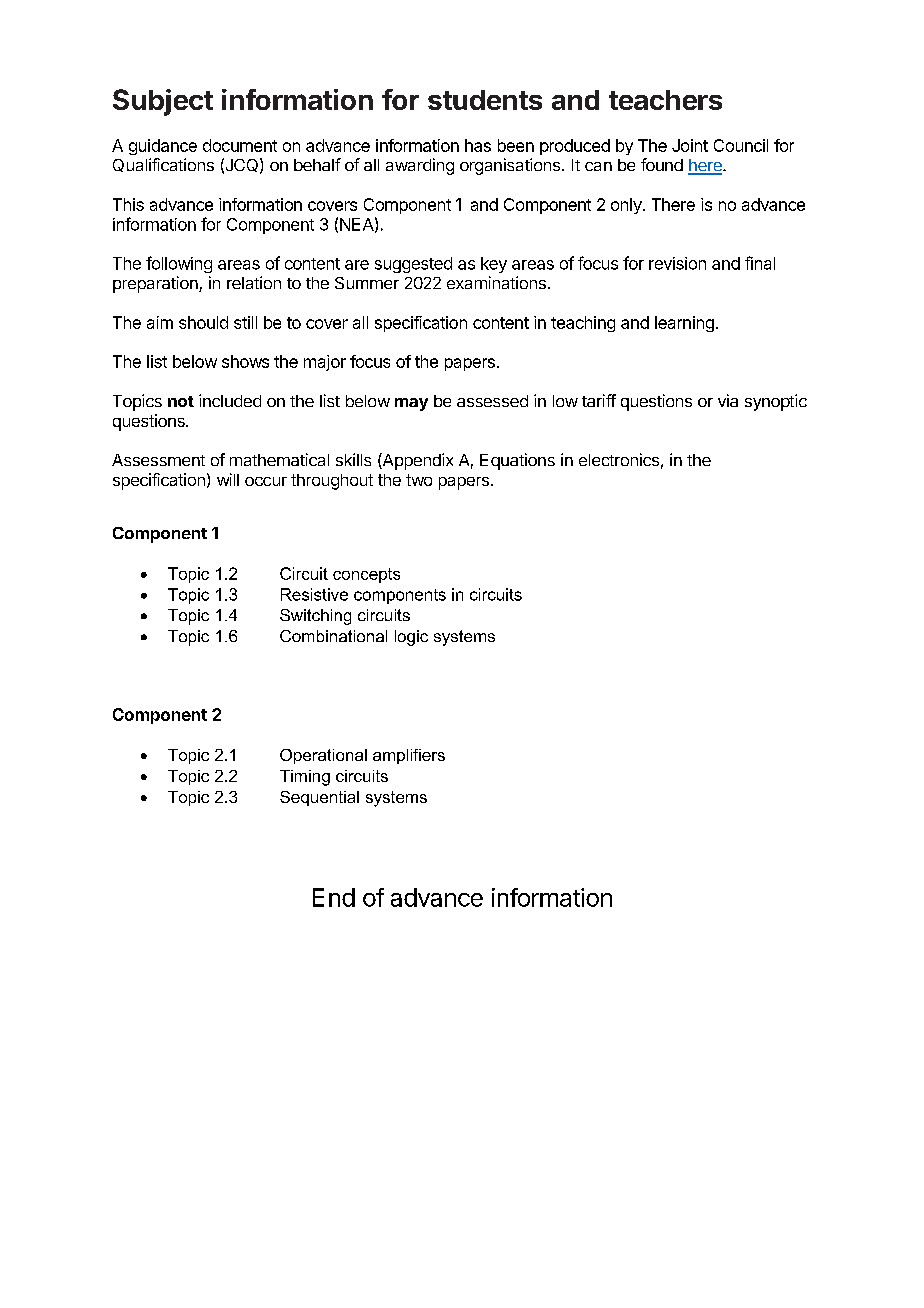 This page has width=924, height=1308. I want to click on electronics, so click(619, 459).
